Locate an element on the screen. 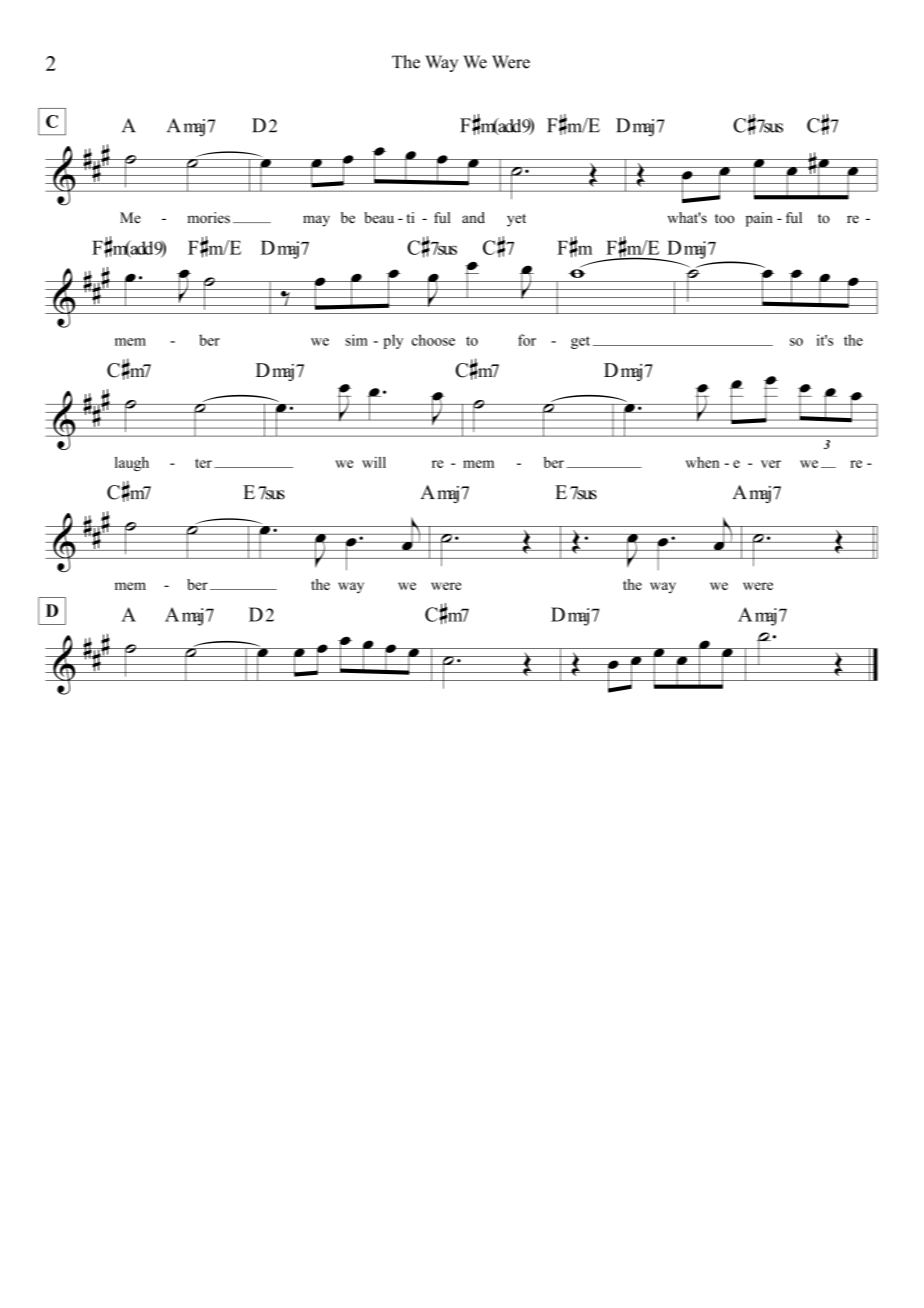 The image size is (924, 1308). choose is located at coordinates (433, 340).
